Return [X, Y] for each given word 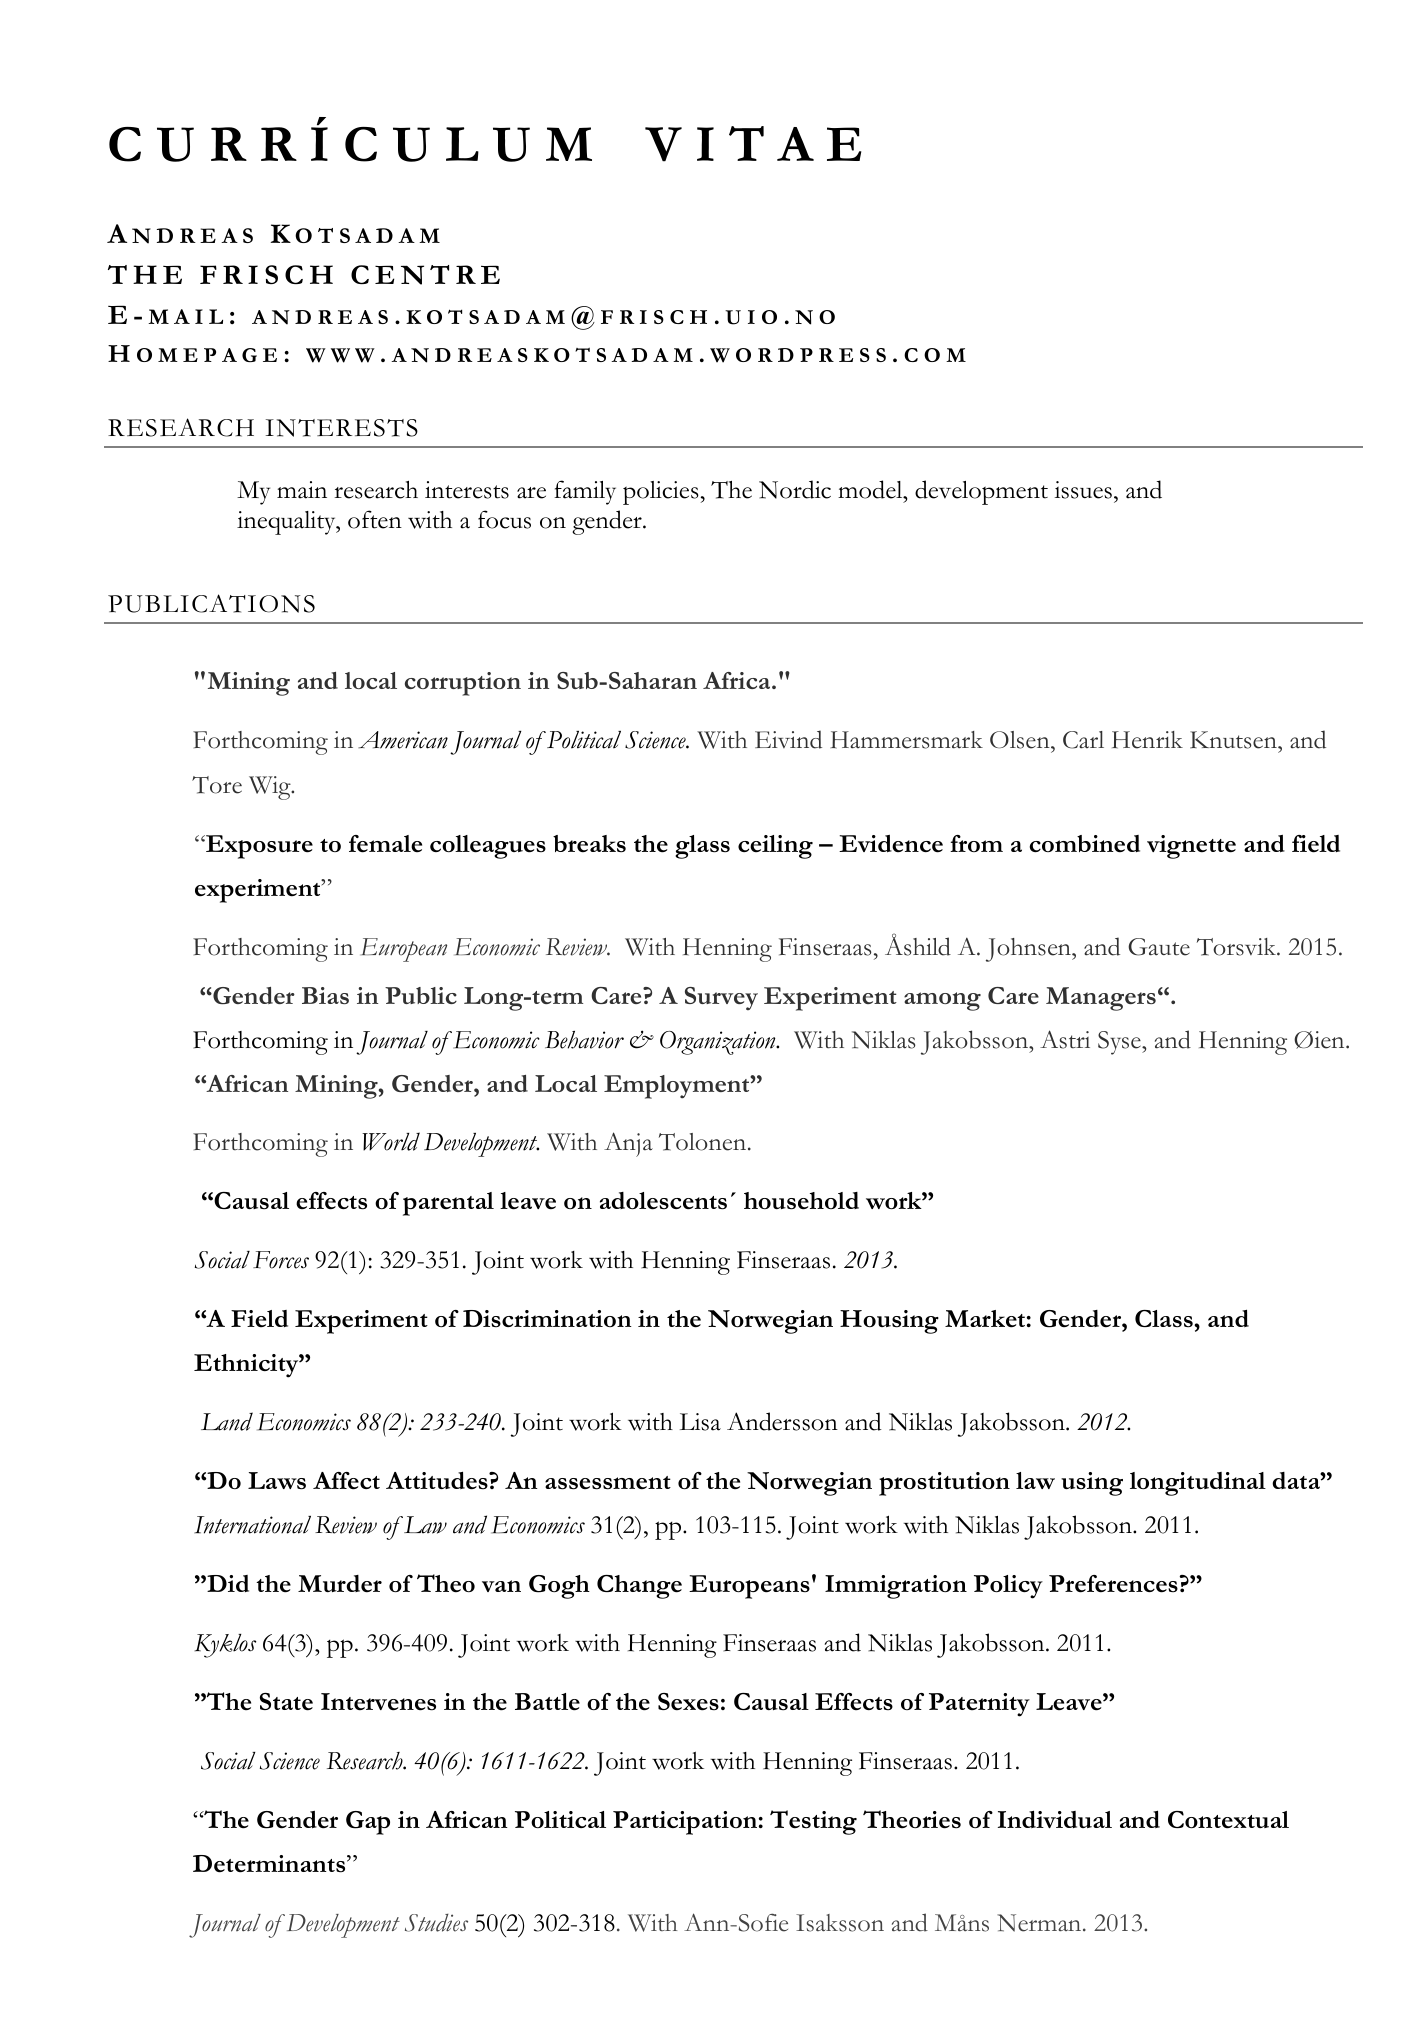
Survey [721, 998]
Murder [340, 1584]
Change [639, 1587]
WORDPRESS [798, 355]
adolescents [663, 1201]
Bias [325, 995]
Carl [1083, 740]
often [375, 519]
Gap [368, 1823]
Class [1165, 1319]
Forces [281, 1260]
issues [1083, 490]
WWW [340, 355]
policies [661, 493]
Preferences [1113, 1584]
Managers [1101, 999]
